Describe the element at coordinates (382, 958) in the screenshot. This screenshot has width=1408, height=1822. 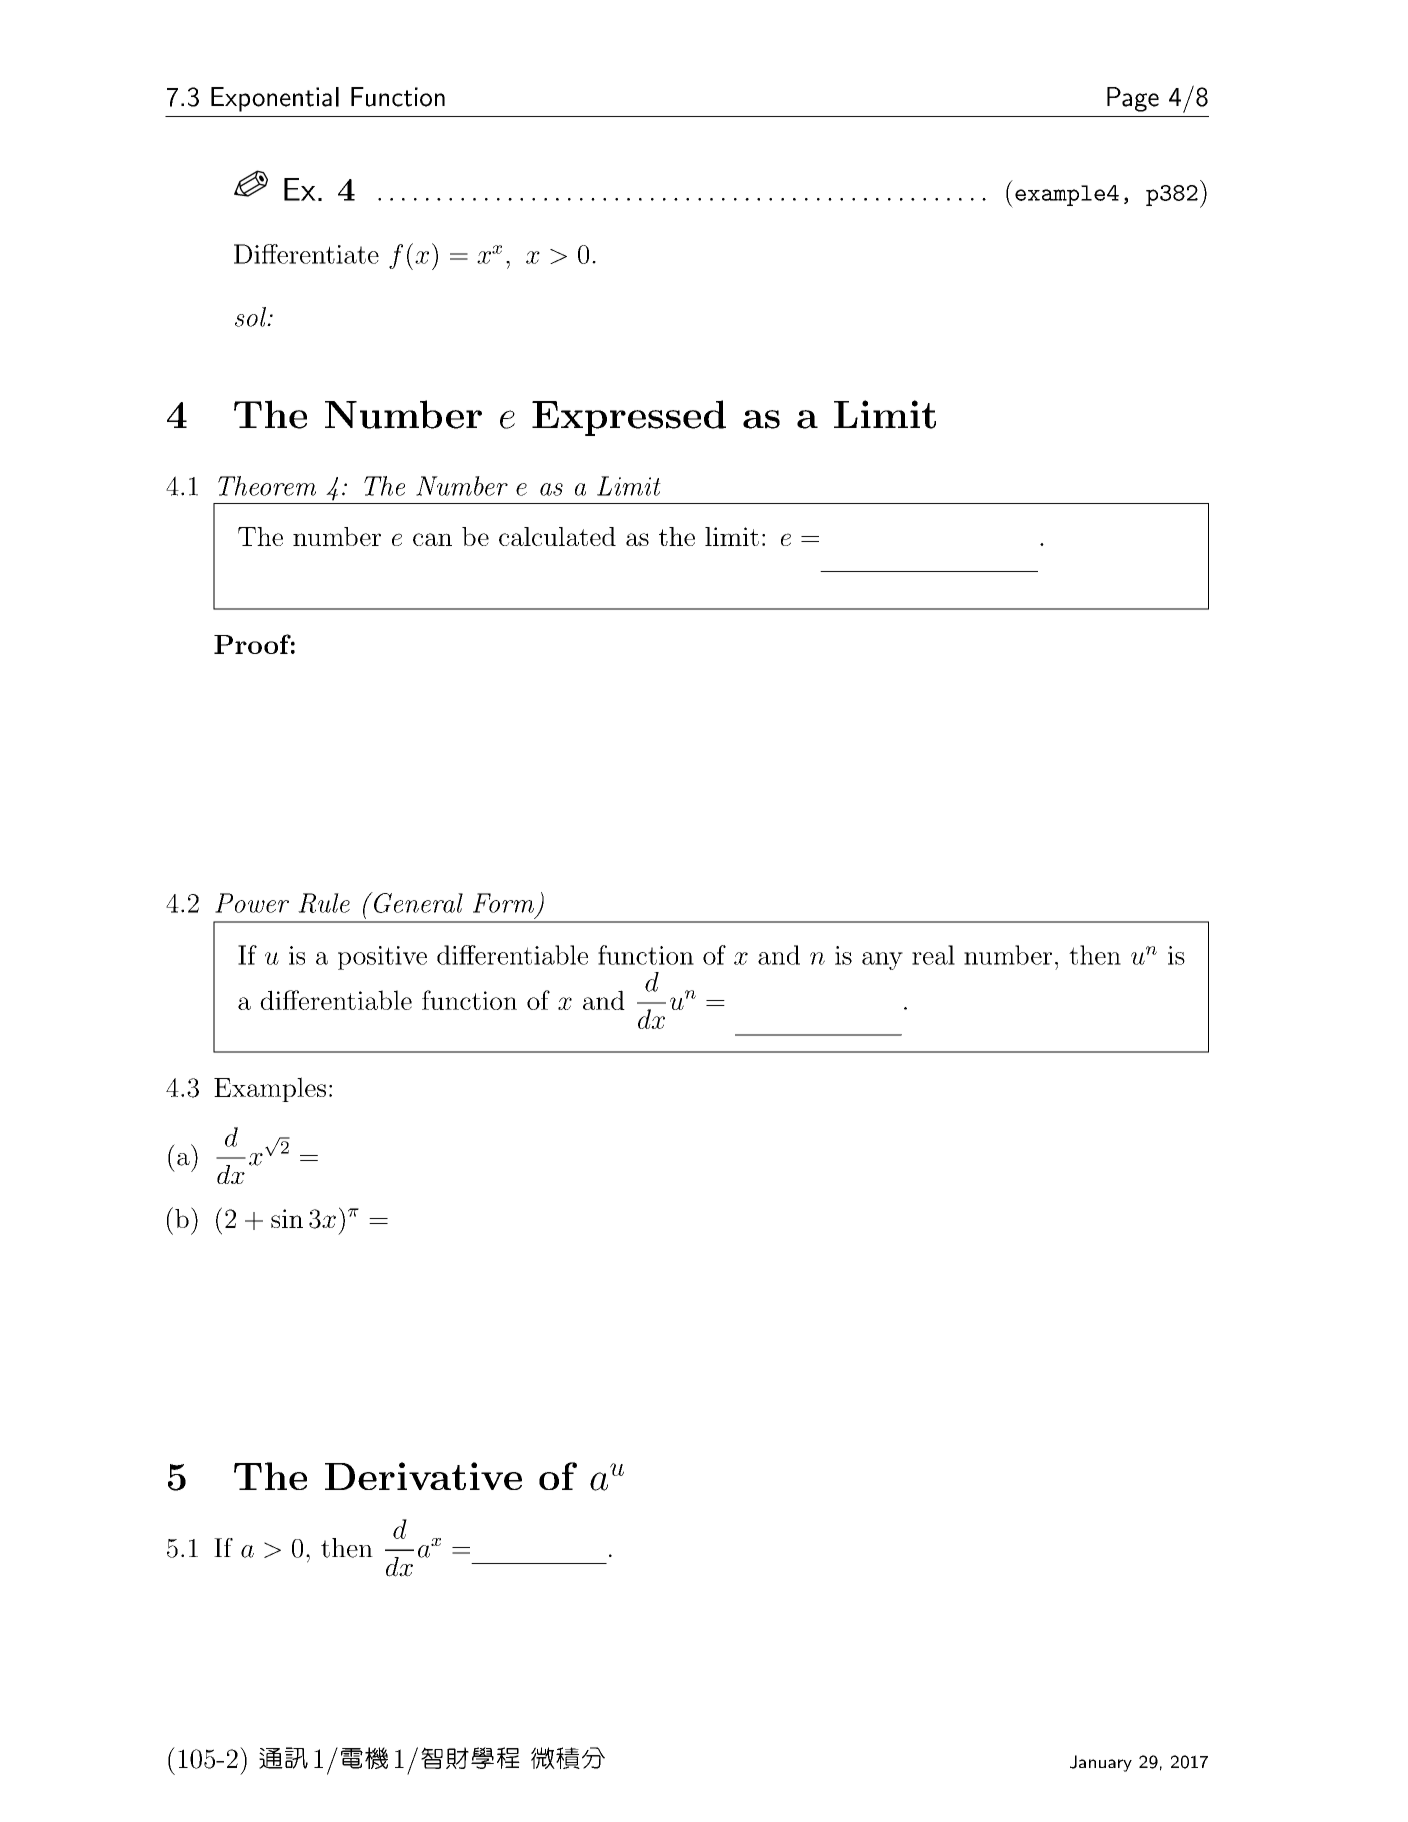
I see `positive` at that location.
